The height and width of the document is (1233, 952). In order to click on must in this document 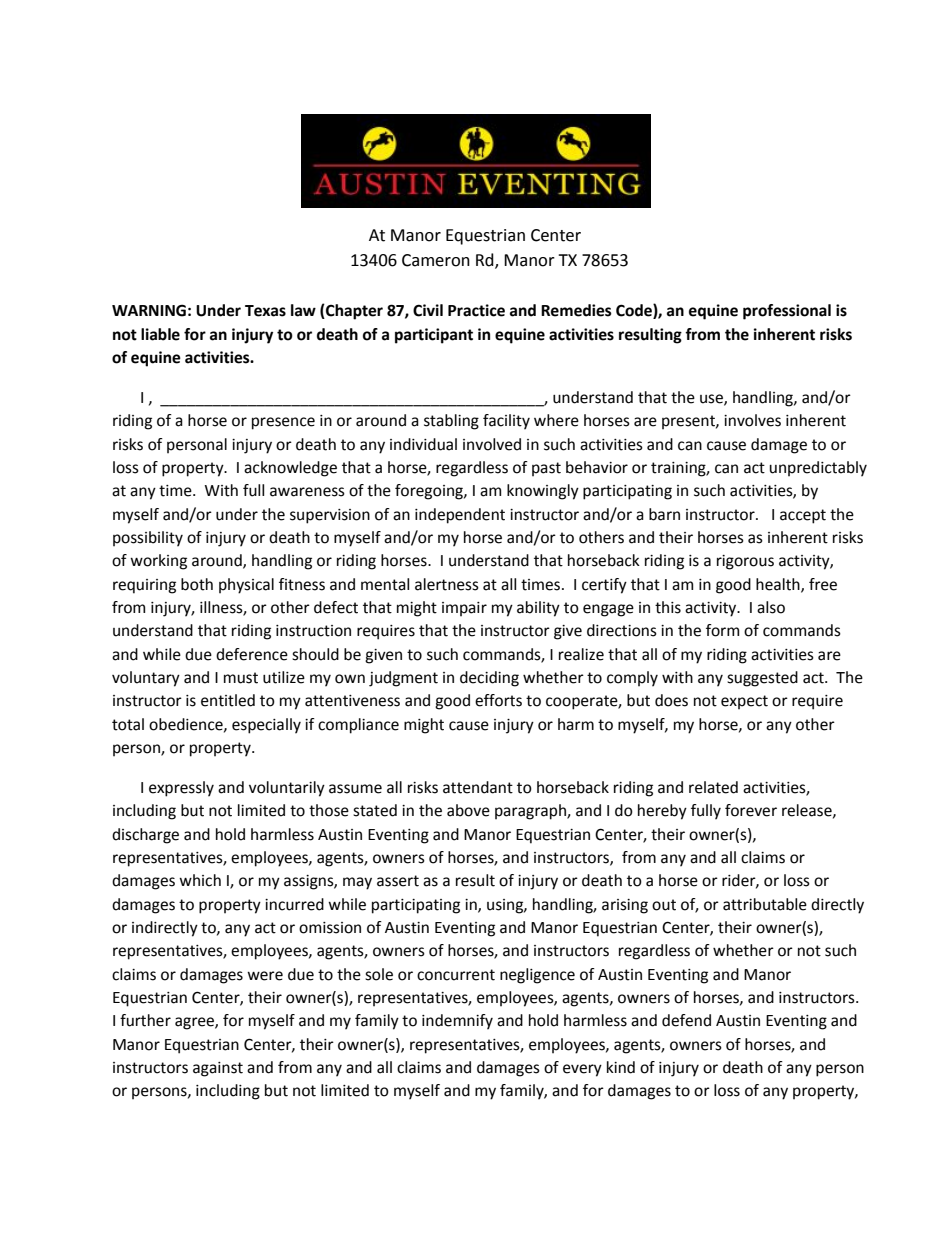, I will do `click(241, 678)`.
